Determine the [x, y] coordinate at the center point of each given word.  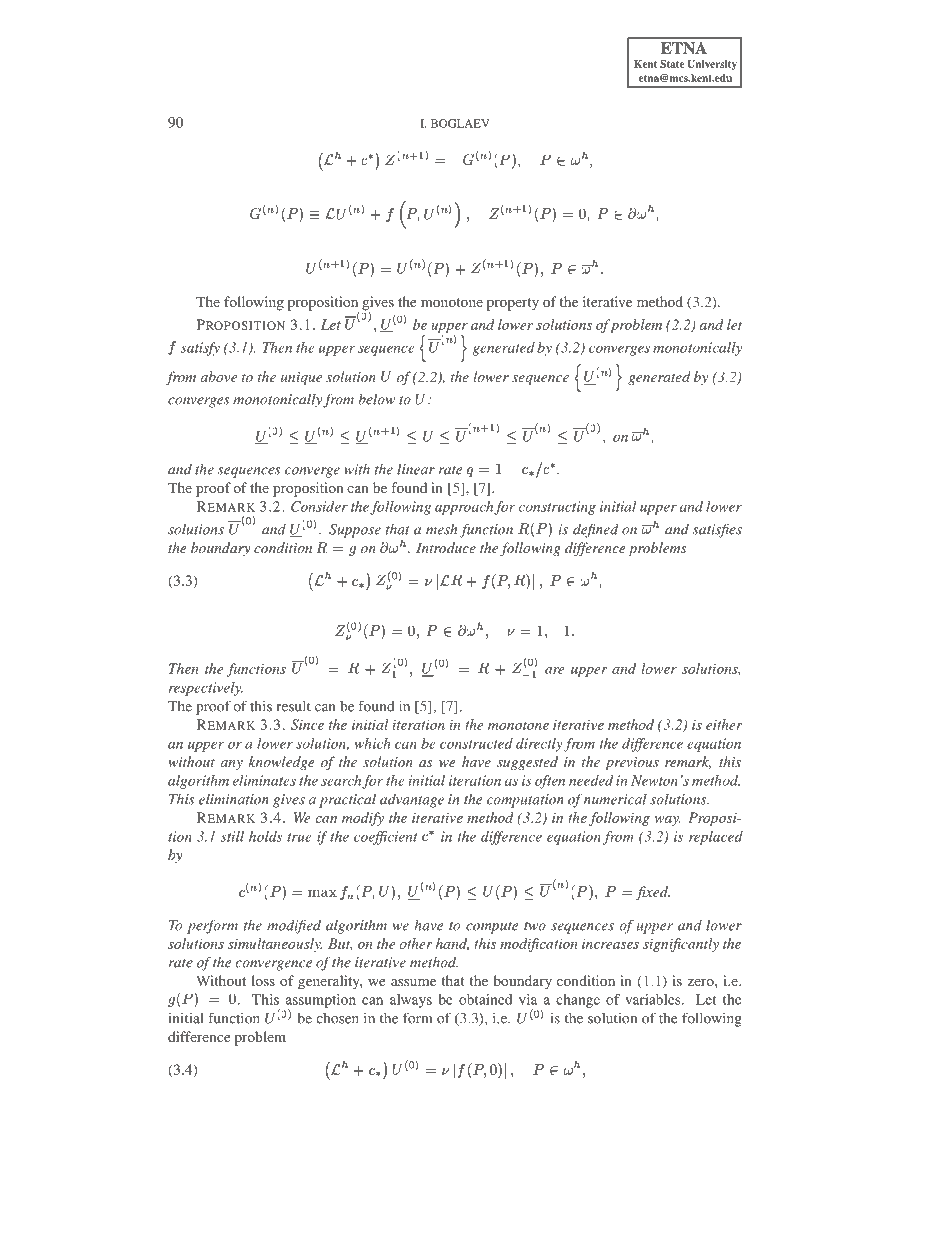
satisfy [200, 349]
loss [263, 980]
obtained [485, 999]
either [724, 724]
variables [654, 999]
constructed [476, 743]
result [294, 706]
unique [301, 379]
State [672, 64]
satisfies [717, 530]
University [712, 65]
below [376, 399]
